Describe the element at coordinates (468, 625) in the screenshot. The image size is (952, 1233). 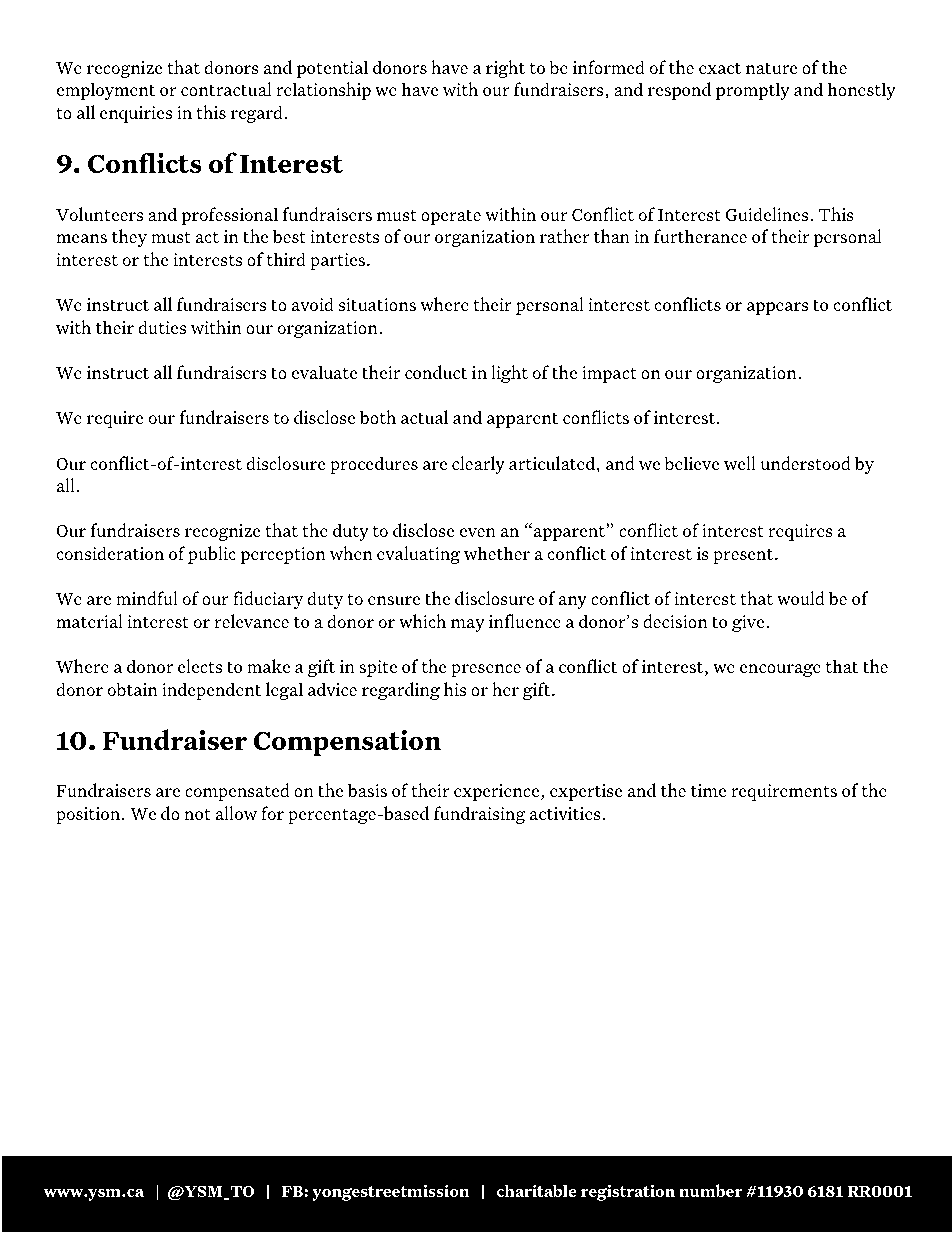
I see `may` at that location.
